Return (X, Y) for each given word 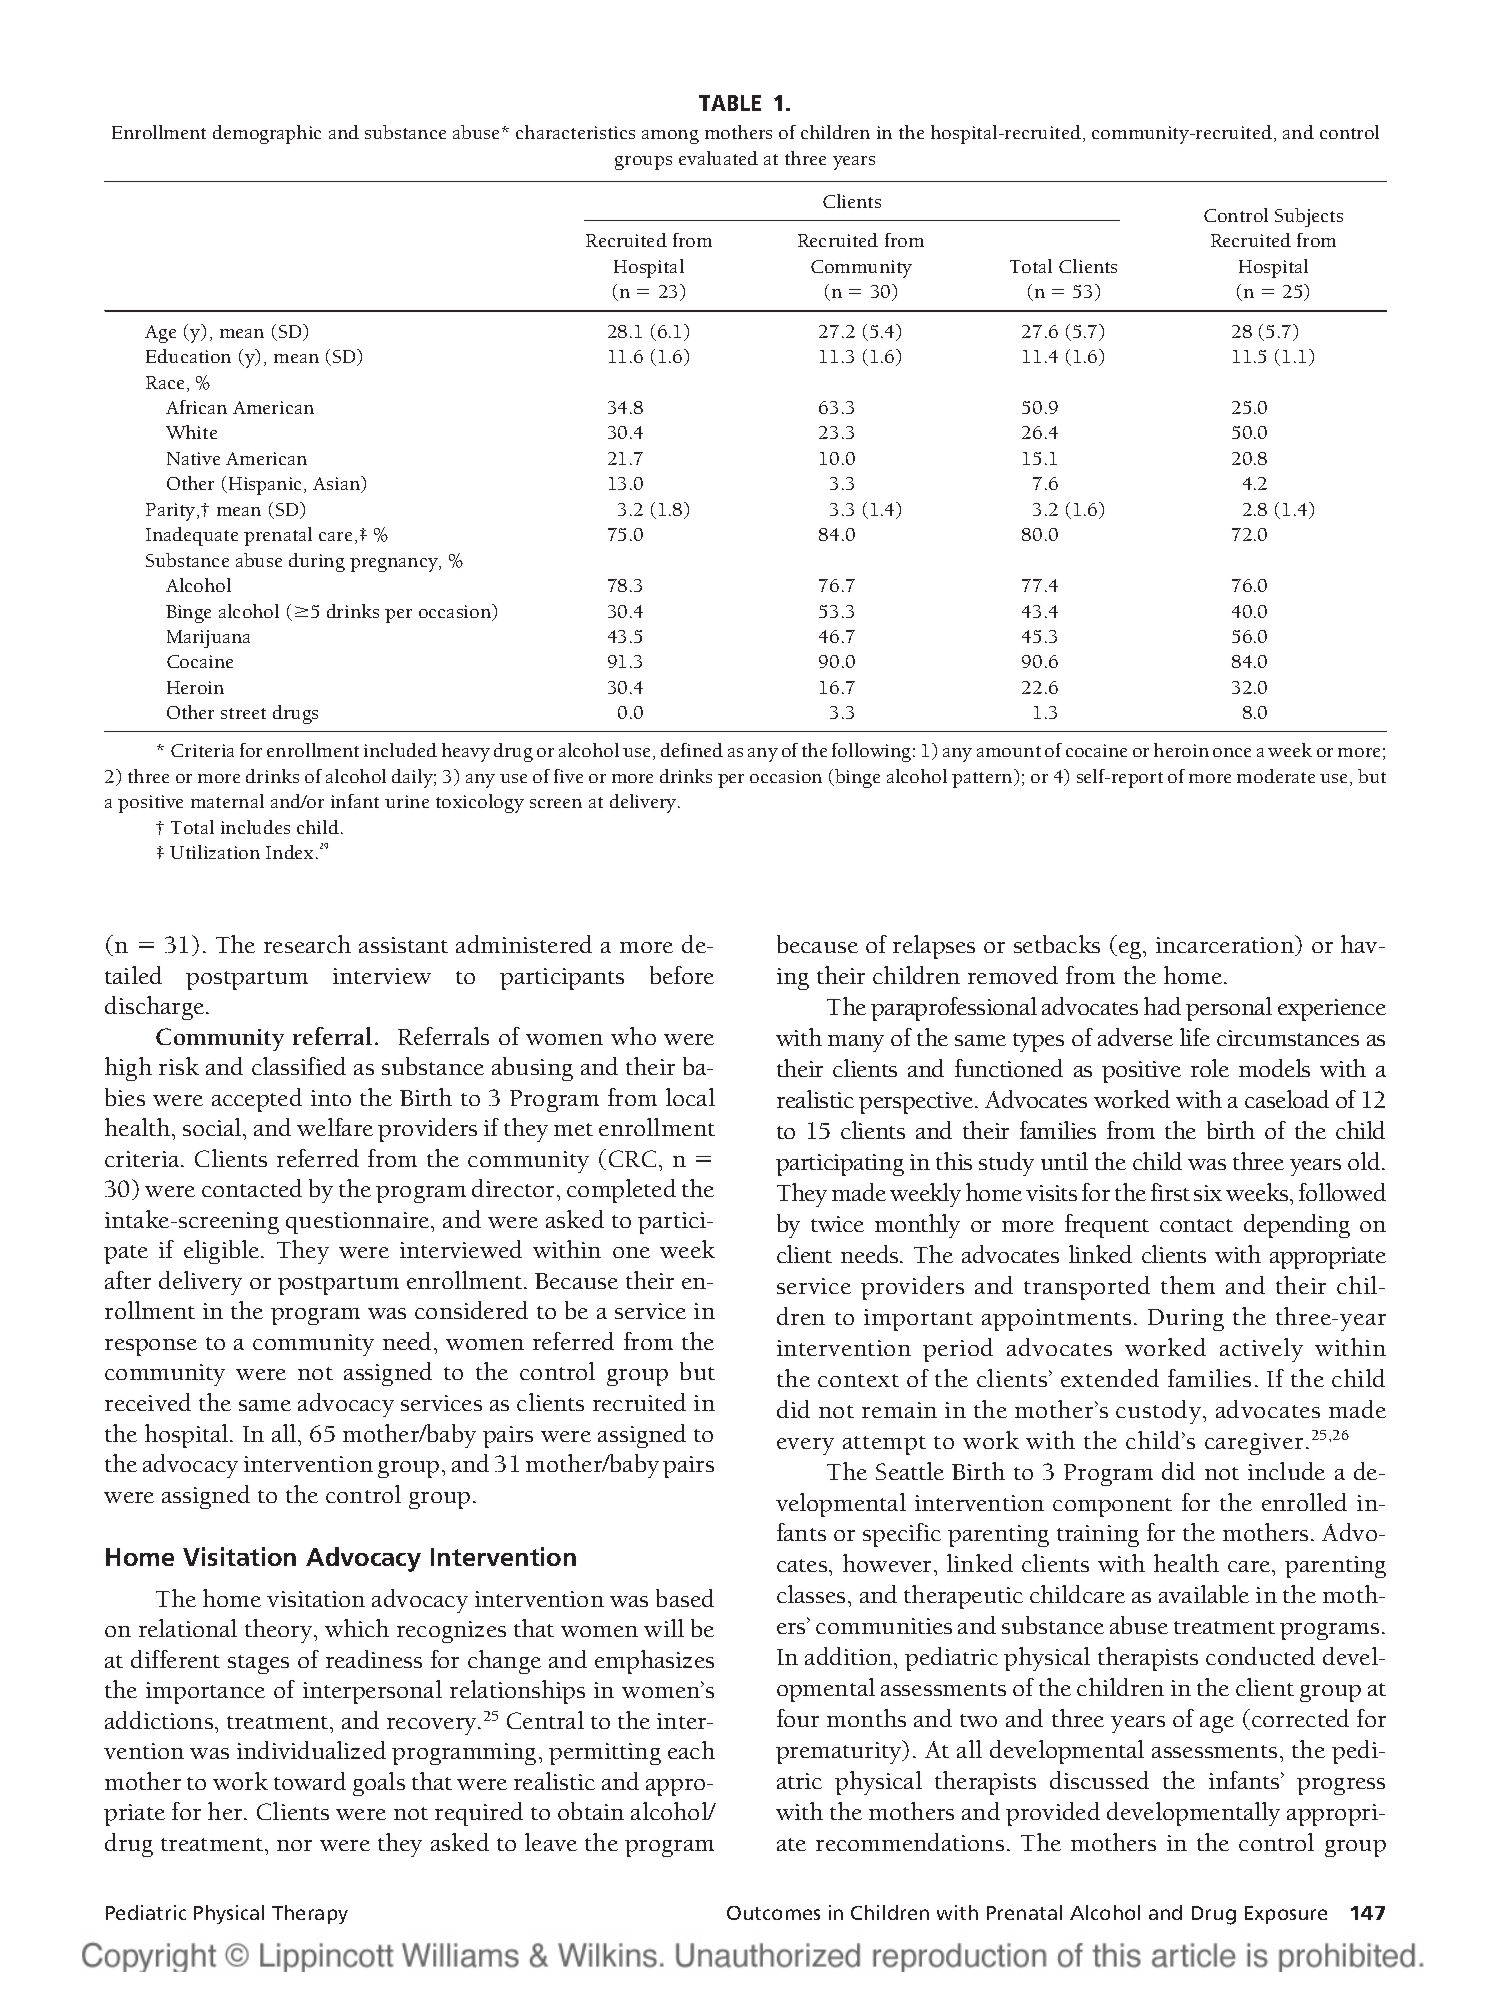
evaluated (718, 158)
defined (692, 750)
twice (837, 1224)
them (1188, 1285)
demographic (267, 134)
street (243, 713)
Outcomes (773, 1913)
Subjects (1309, 217)
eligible (223, 1252)
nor (294, 1845)
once (1232, 752)
